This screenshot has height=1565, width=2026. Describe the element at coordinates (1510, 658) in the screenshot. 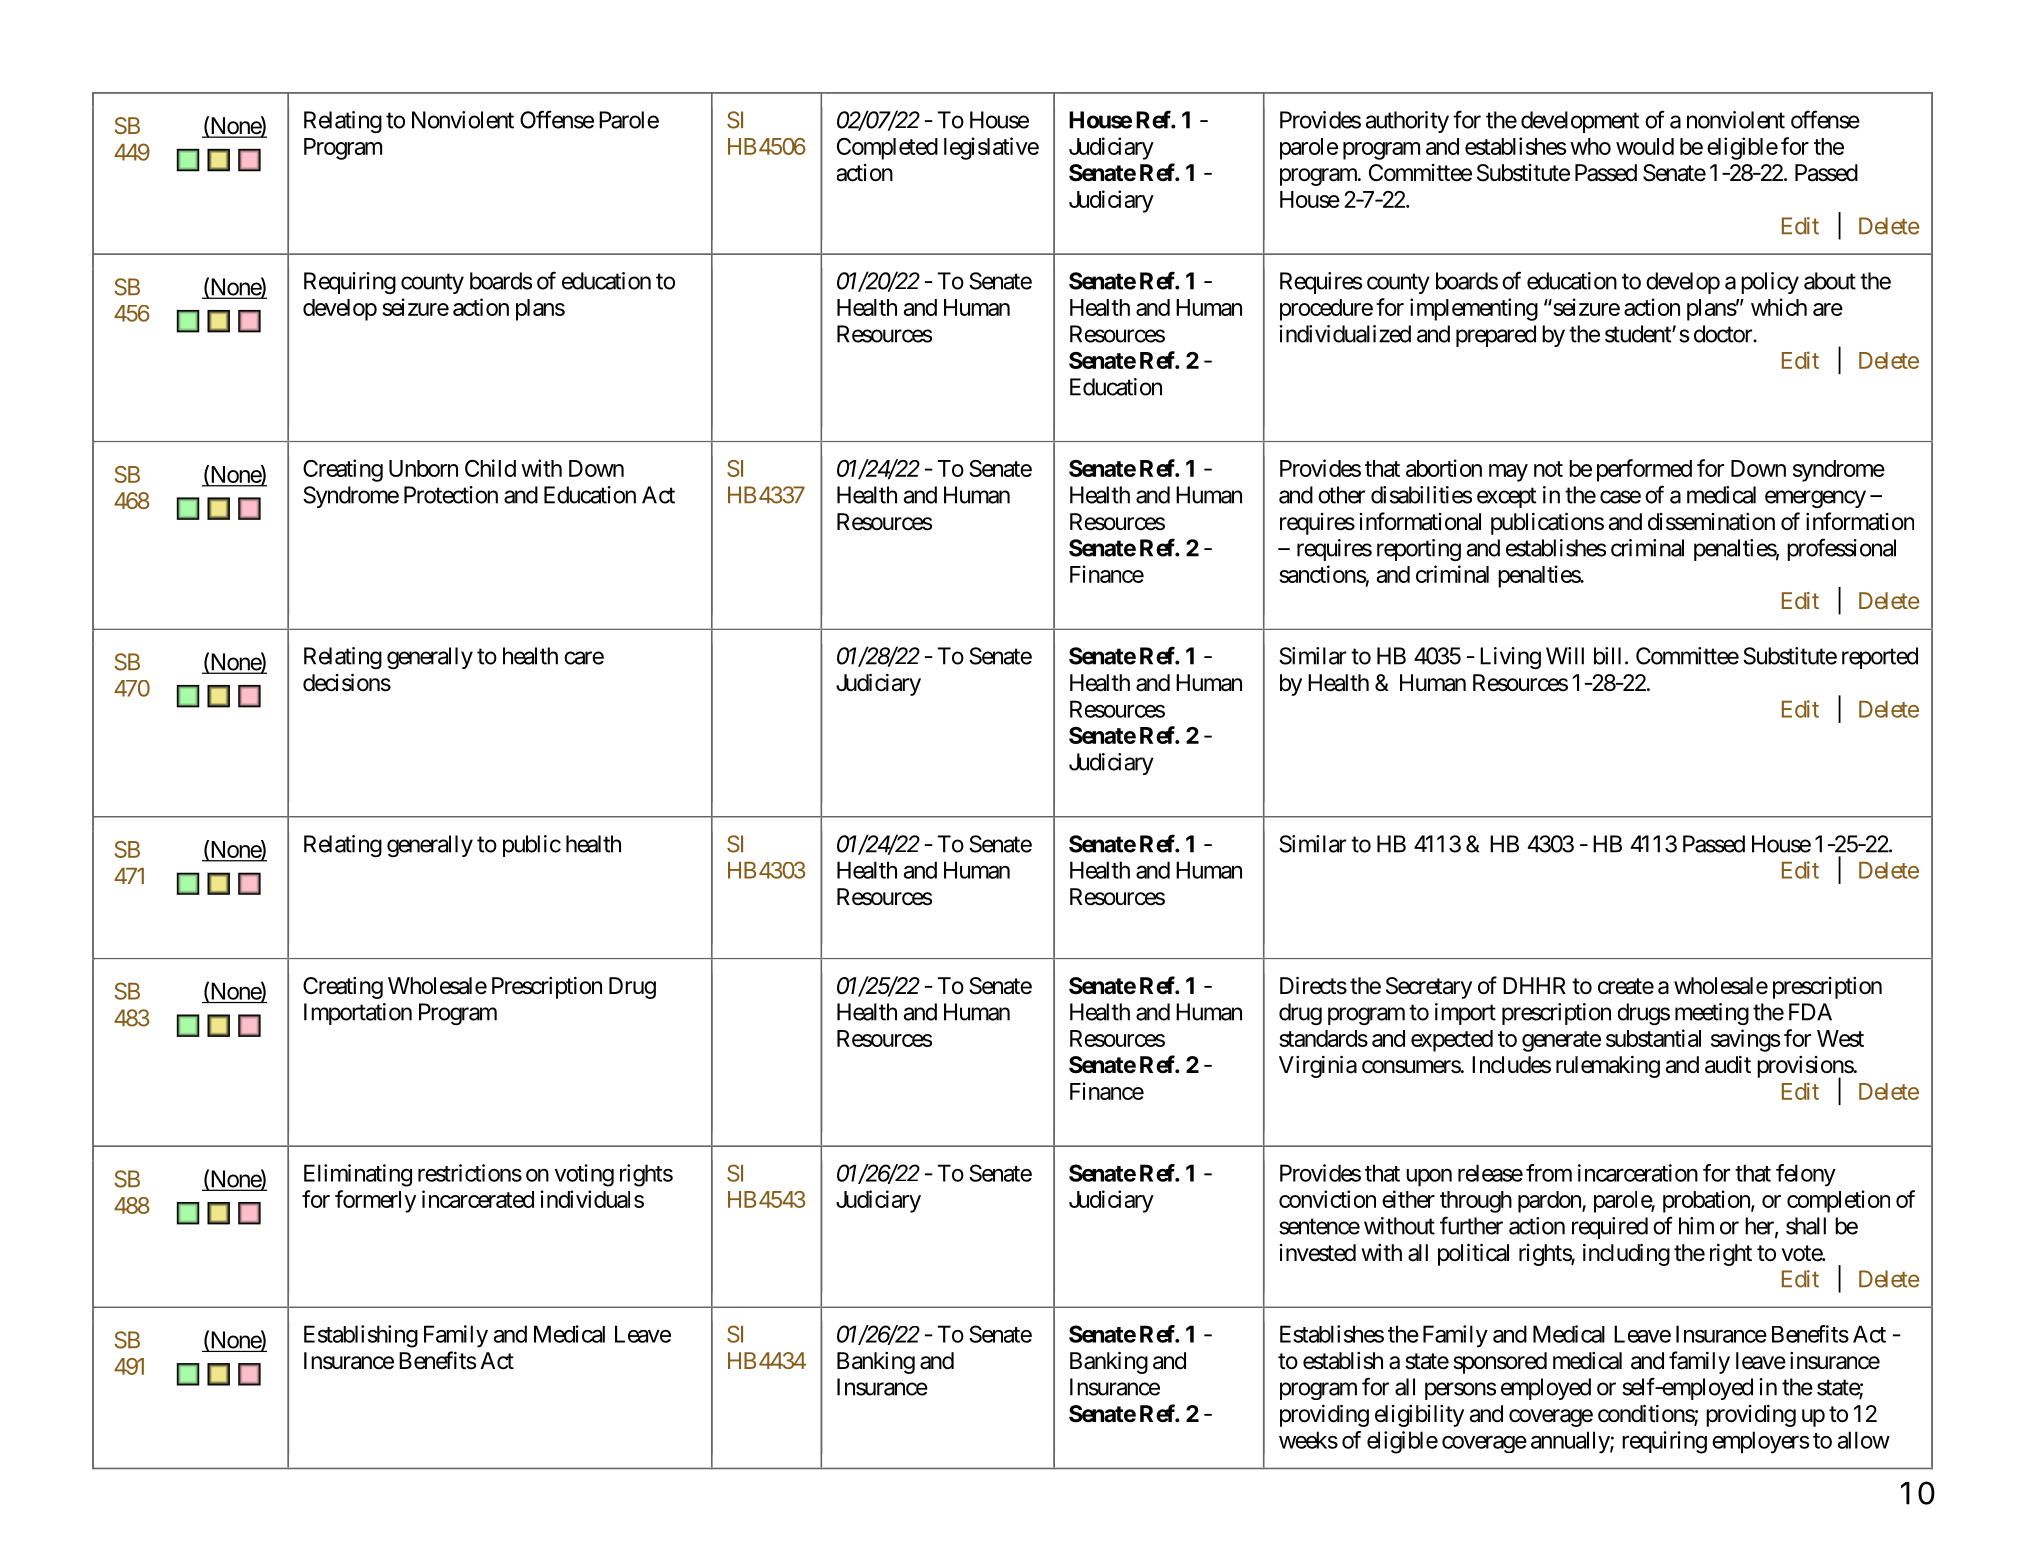

I see `Living` at that location.
